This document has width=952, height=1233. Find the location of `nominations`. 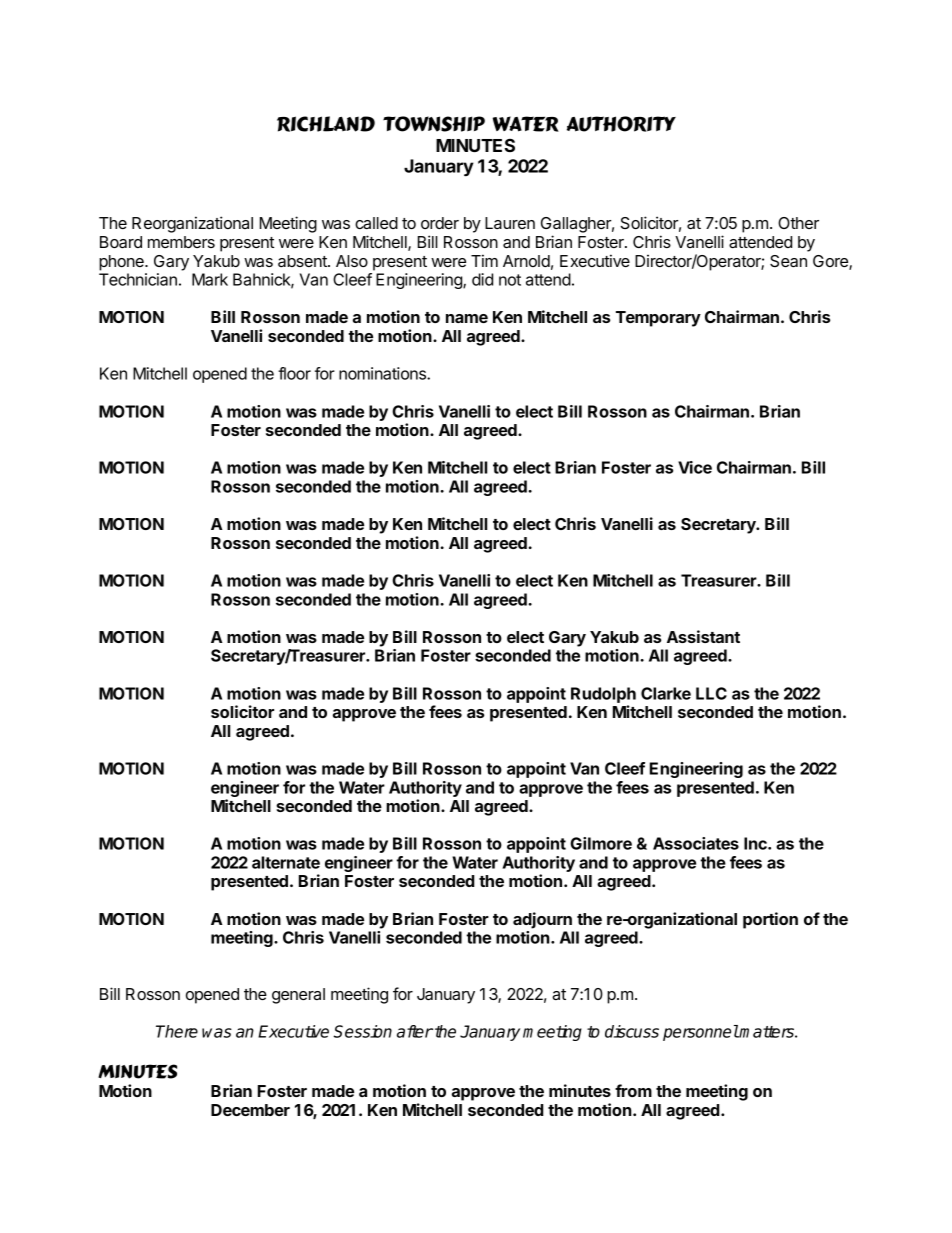

nominations is located at coordinates (383, 373).
